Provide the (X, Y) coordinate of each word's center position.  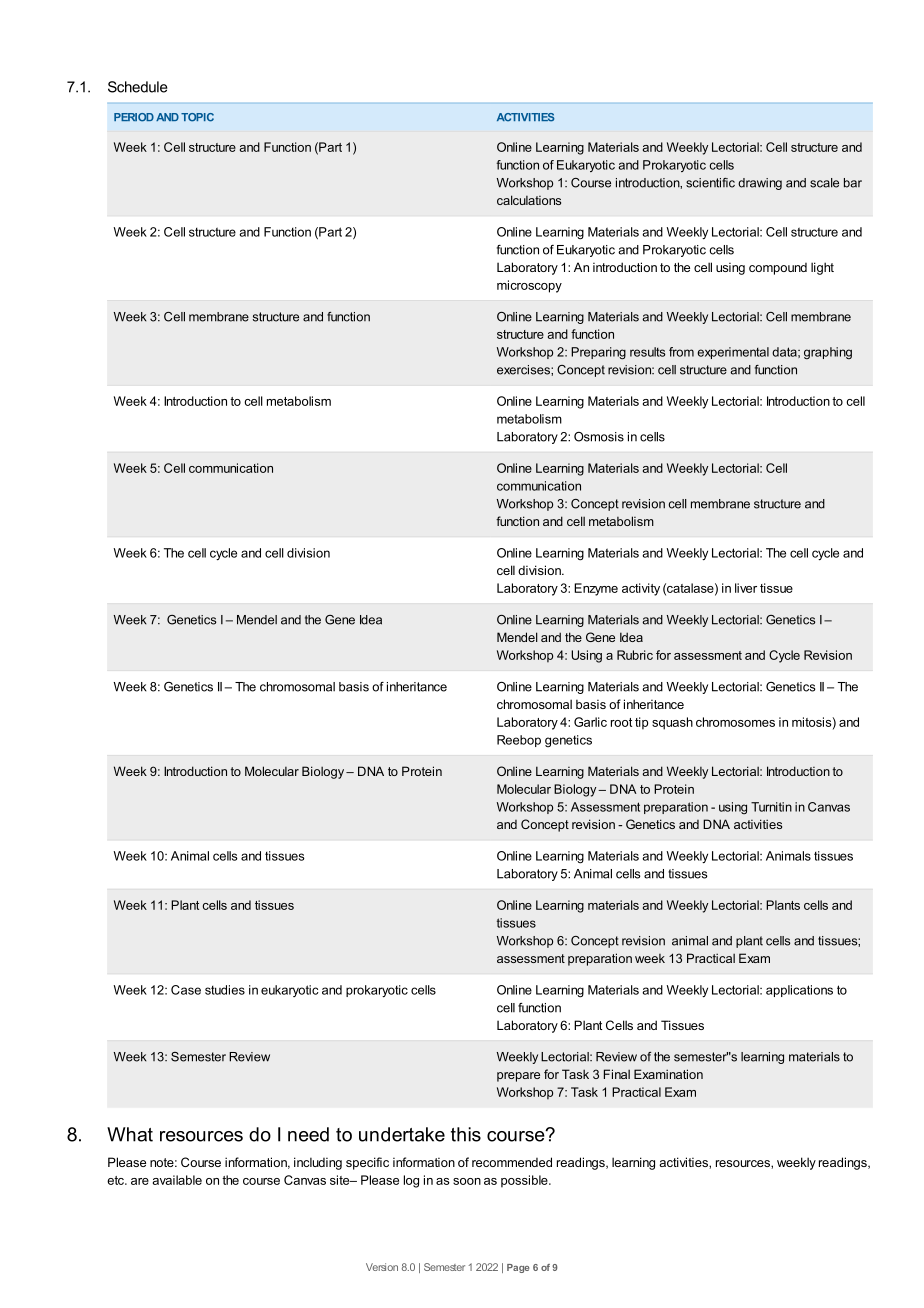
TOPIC (197, 117)
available (177, 1180)
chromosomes (735, 722)
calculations (529, 200)
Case (186, 990)
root (621, 722)
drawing (760, 184)
